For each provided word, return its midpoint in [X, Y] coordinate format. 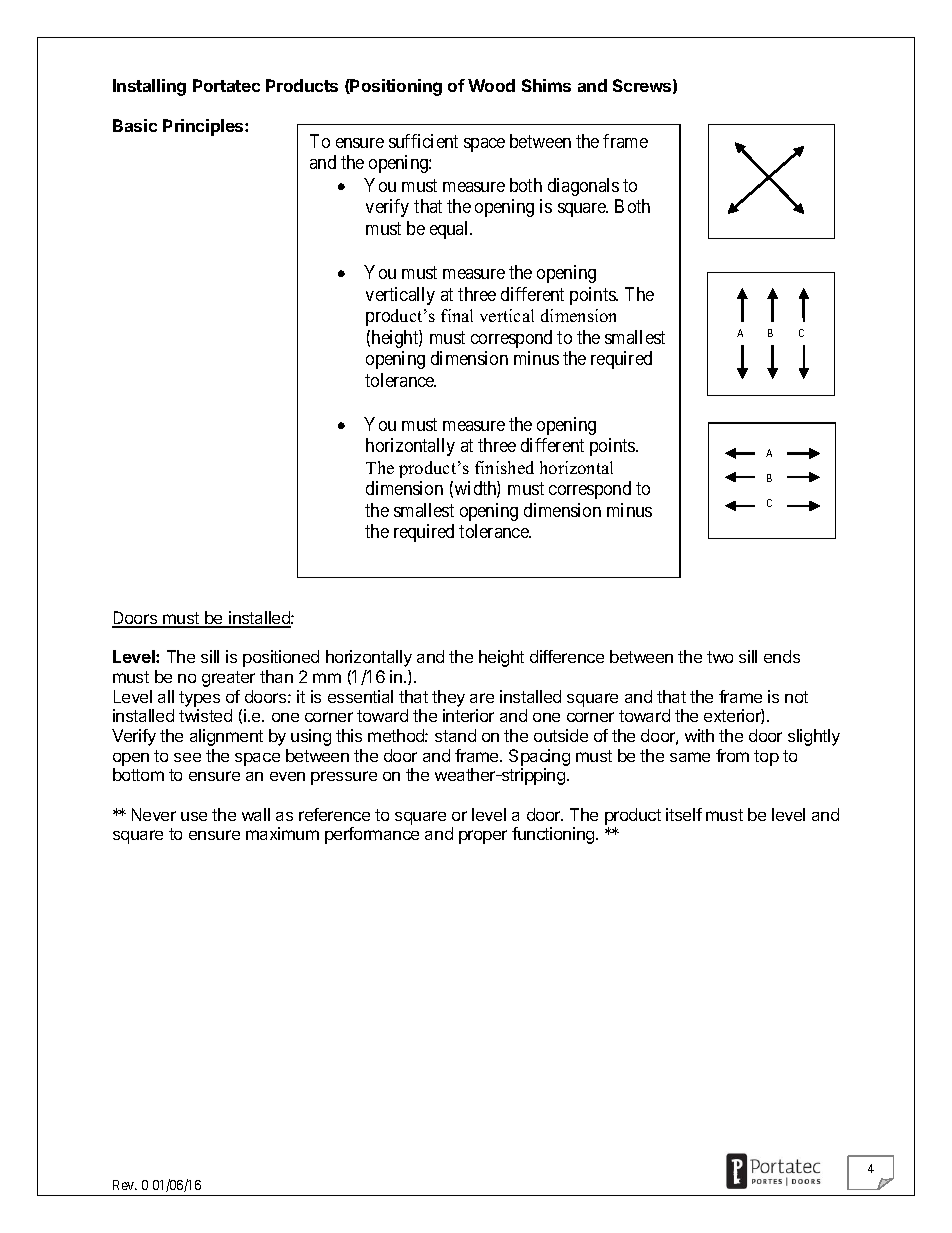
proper [483, 837]
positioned [281, 658]
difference [567, 656]
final [457, 315]
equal [450, 230]
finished [504, 467]
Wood [491, 85]
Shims [546, 85]
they [448, 698]
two [720, 657]
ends [782, 656]
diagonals [583, 187]
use [194, 816]
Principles [204, 127]
